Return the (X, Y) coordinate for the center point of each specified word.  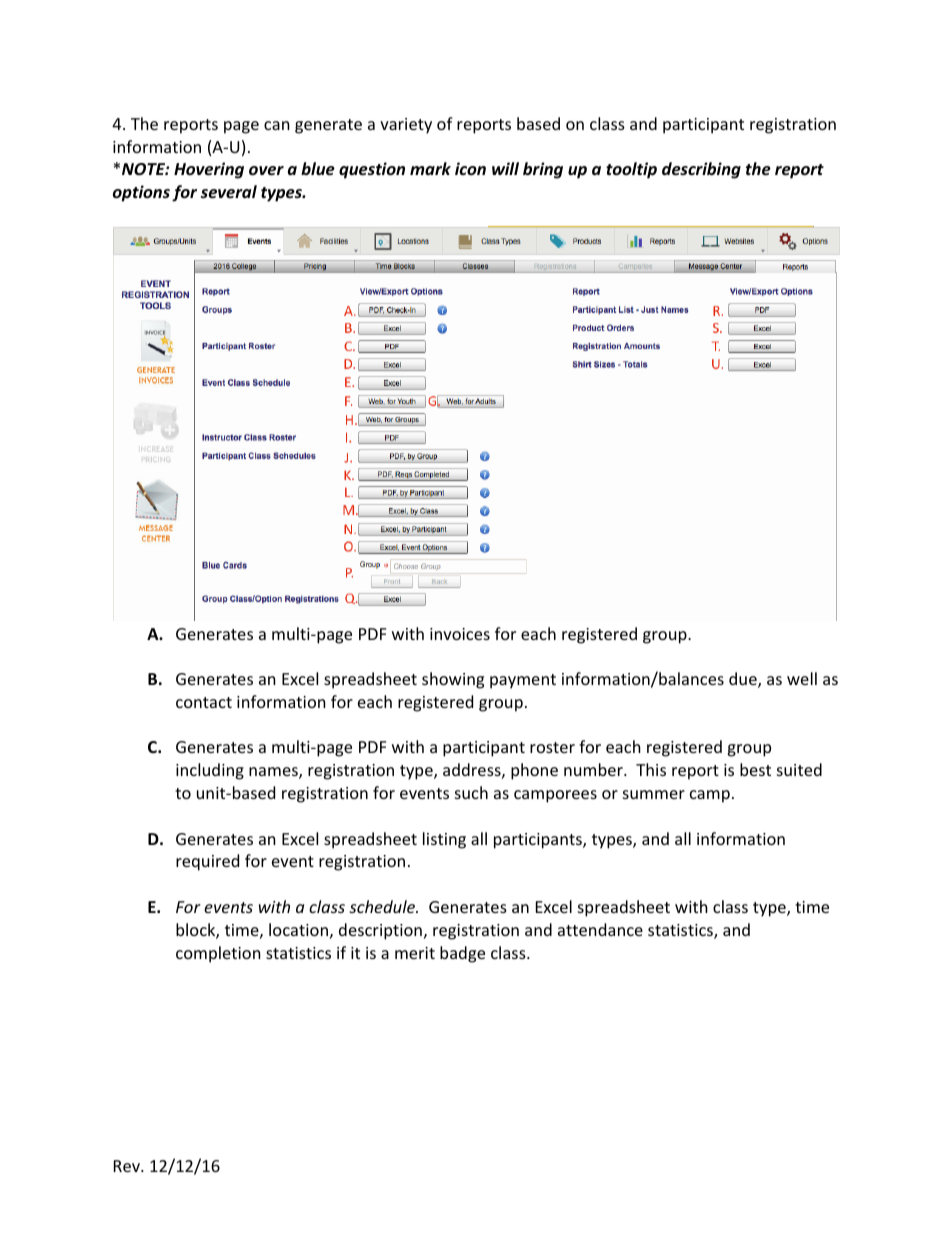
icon (470, 168)
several (229, 192)
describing (701, 170)
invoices (460, 634)
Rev (128, 1166)
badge (462, 954)
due (744, 680)
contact (204, 702)
